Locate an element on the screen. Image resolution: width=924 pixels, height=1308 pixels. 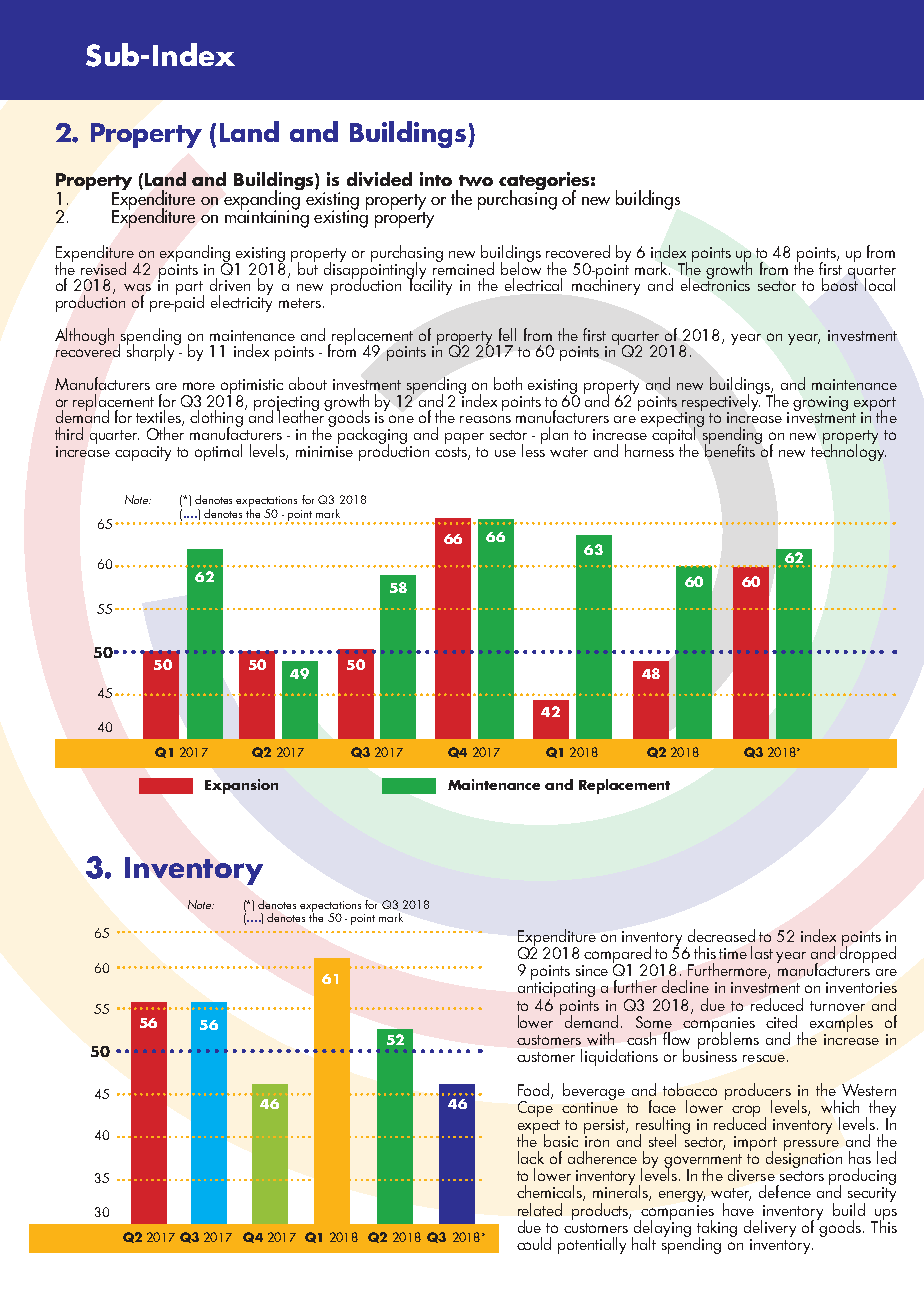
delivery is located at coordinates (770, 1228).
